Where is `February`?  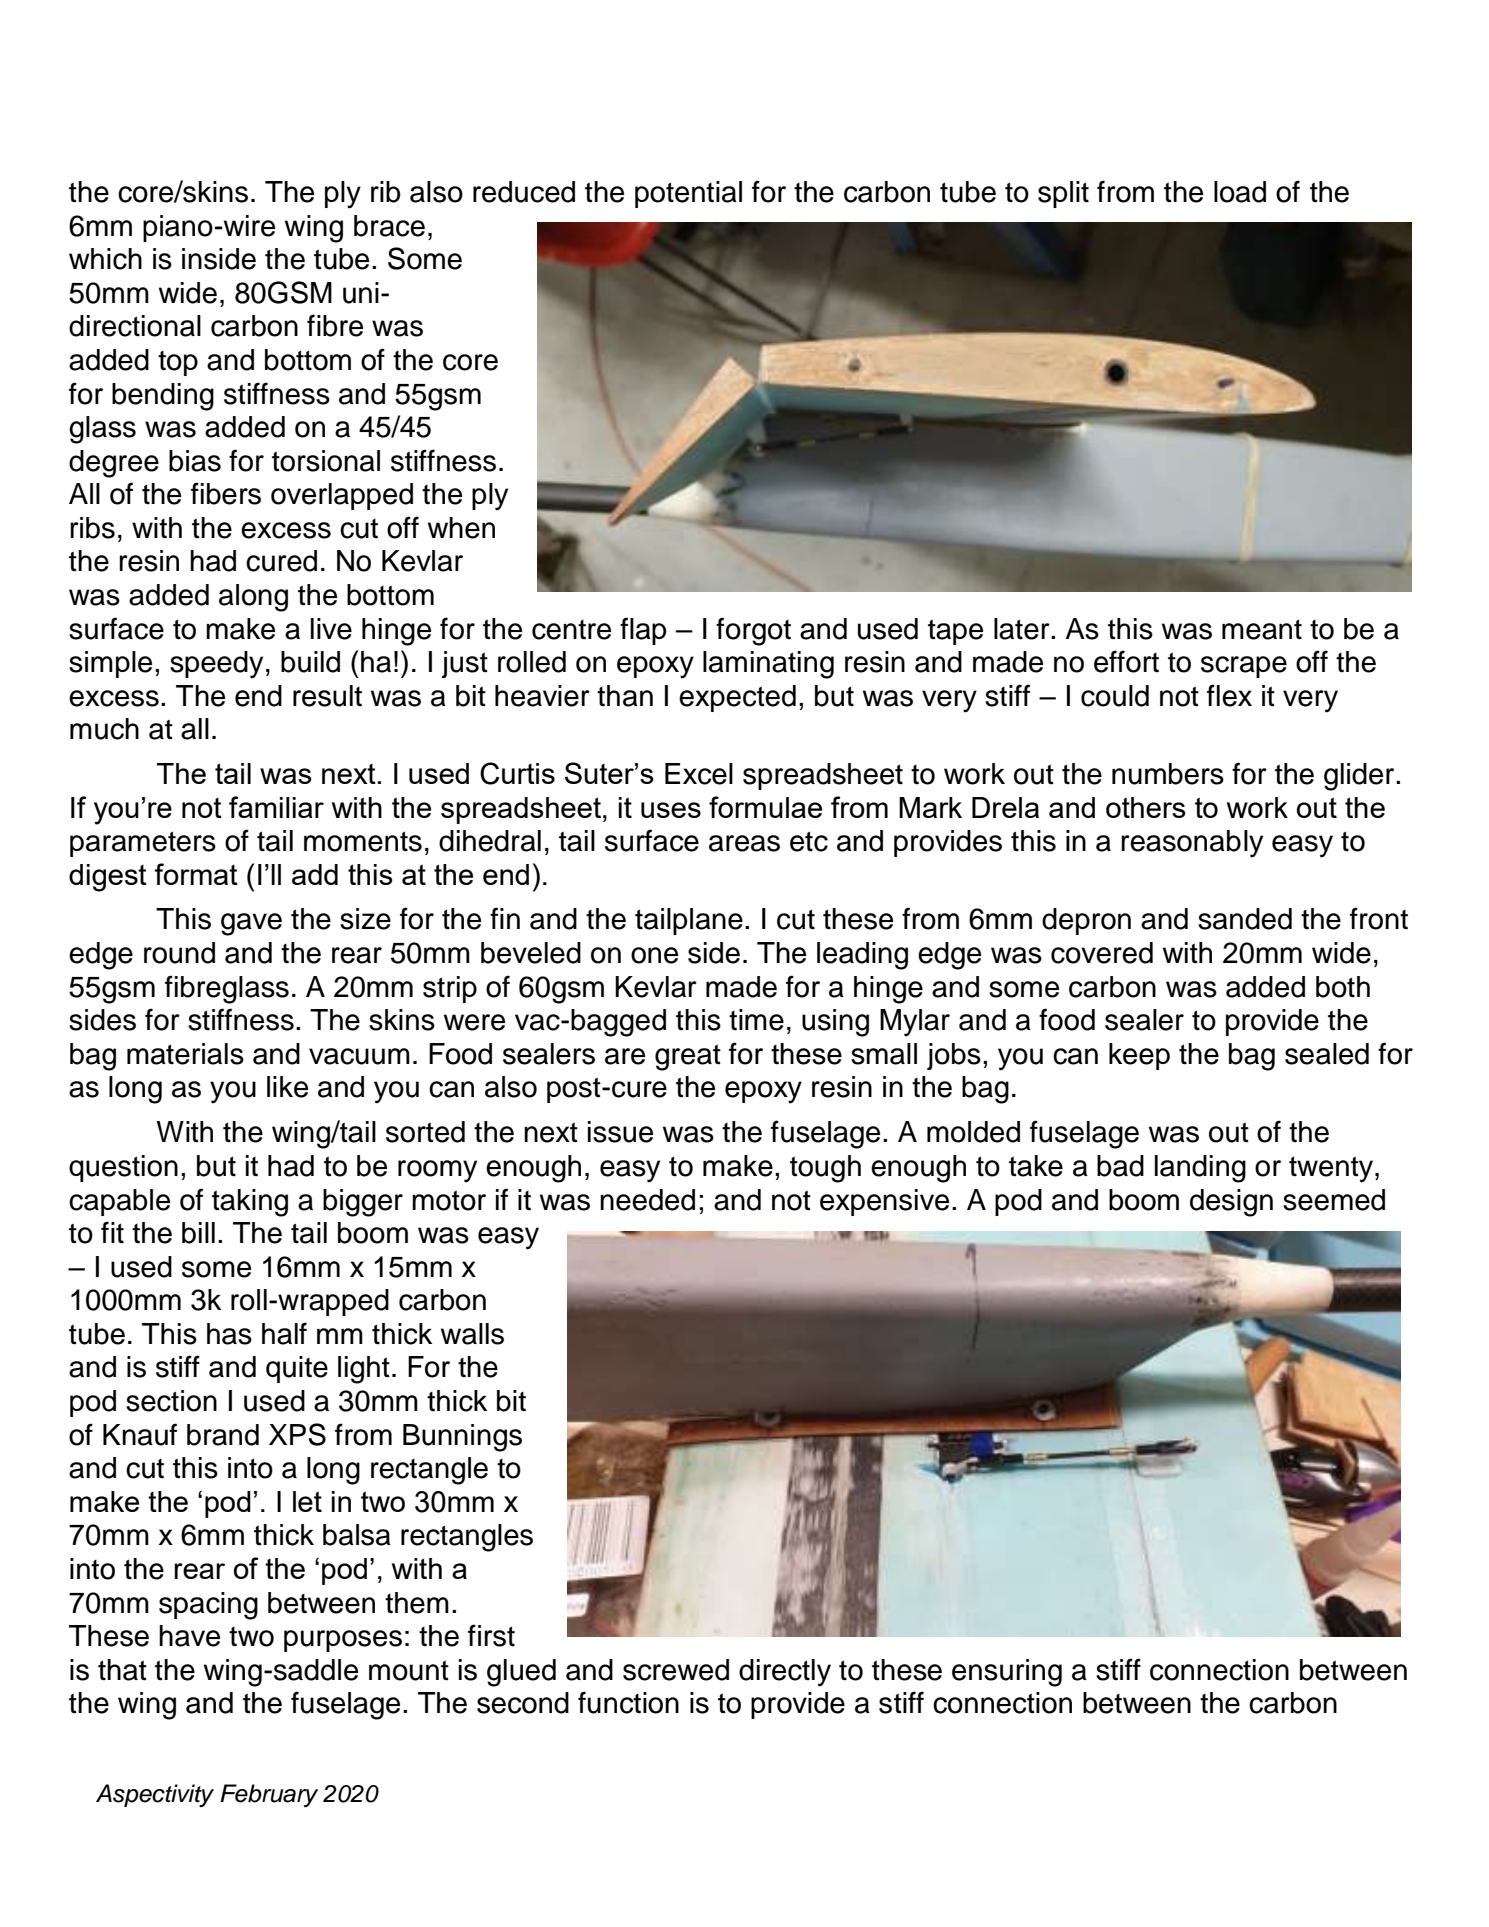
February is located at coordinates (269, 1795).
